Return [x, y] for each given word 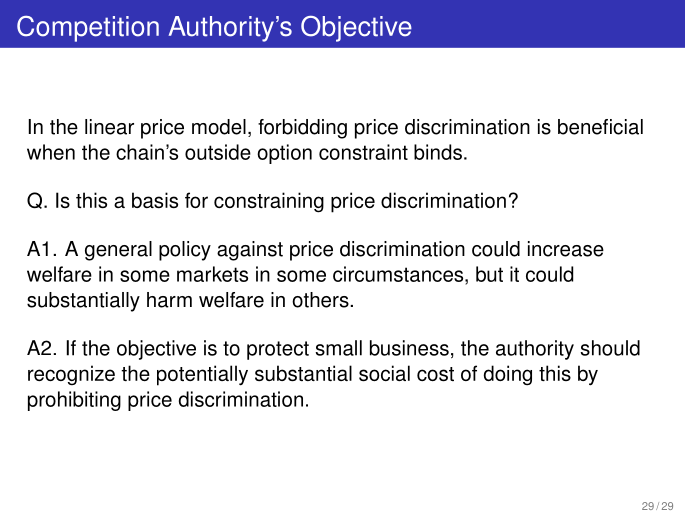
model [219, 127]
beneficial [600, 127]
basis [155, 200]
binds [438, 152]
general [118, 251]
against [250, 251]
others [321, 300]
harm [169, 300]
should [610, 348]
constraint [363, 152]
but [489, 274]
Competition [88, 29]
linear [109, 127]
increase [566, 249]
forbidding [302, 129]
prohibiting [74, 401]
